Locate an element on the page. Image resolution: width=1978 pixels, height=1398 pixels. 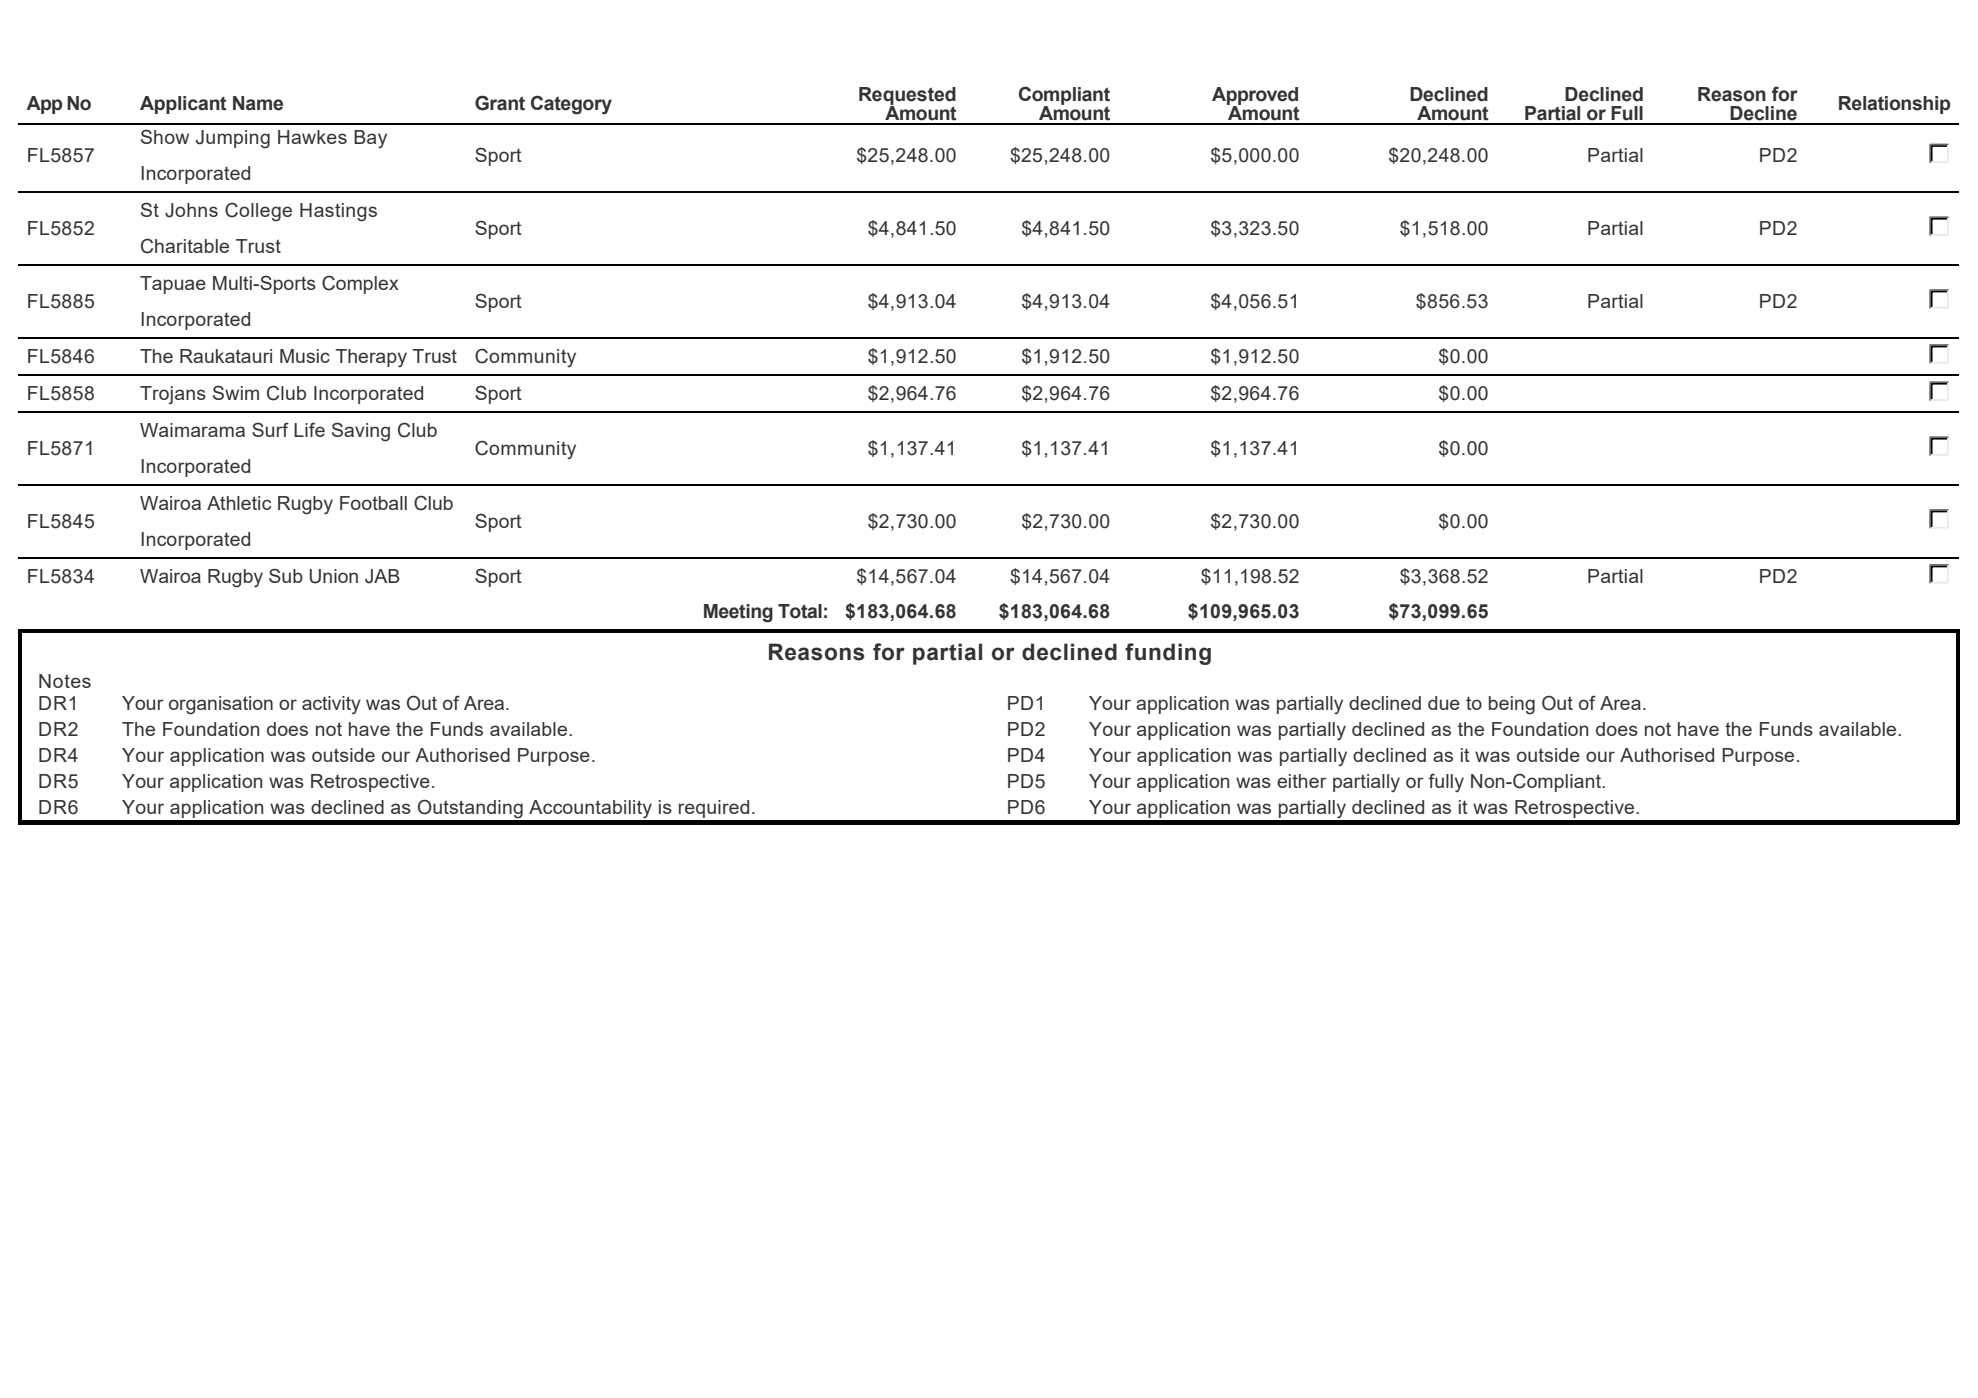
Total is located at coordinates (800, 611).
